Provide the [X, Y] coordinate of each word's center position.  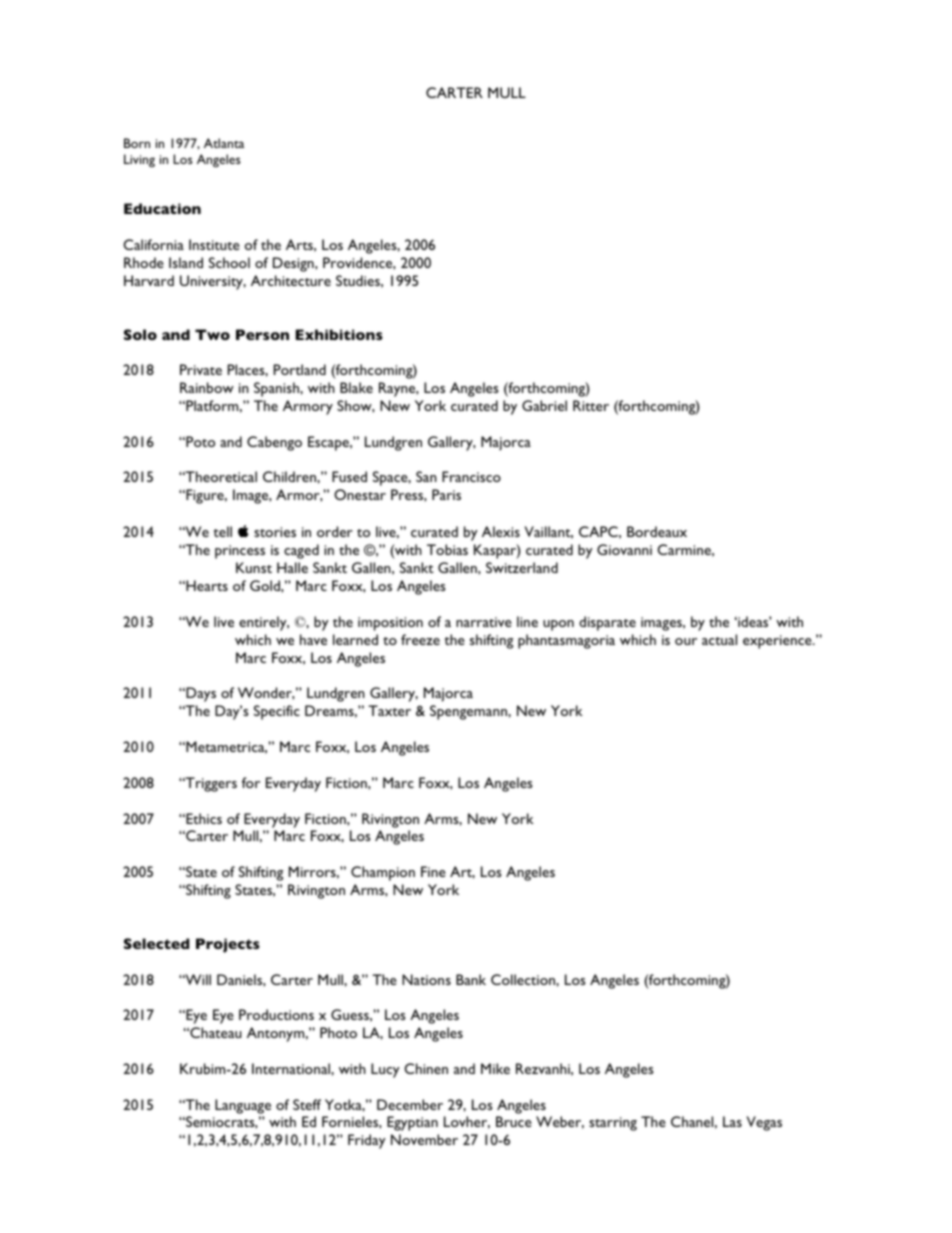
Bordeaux [657, 531]
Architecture [291, 280]
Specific [277, 712]
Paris [446, 494]
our [686, 641]
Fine [433, 871]
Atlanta [224, 143]
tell [223, 531]
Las [732, 1121]
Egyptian [412, 1123]
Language [243, 1106]
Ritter [591, 405]
